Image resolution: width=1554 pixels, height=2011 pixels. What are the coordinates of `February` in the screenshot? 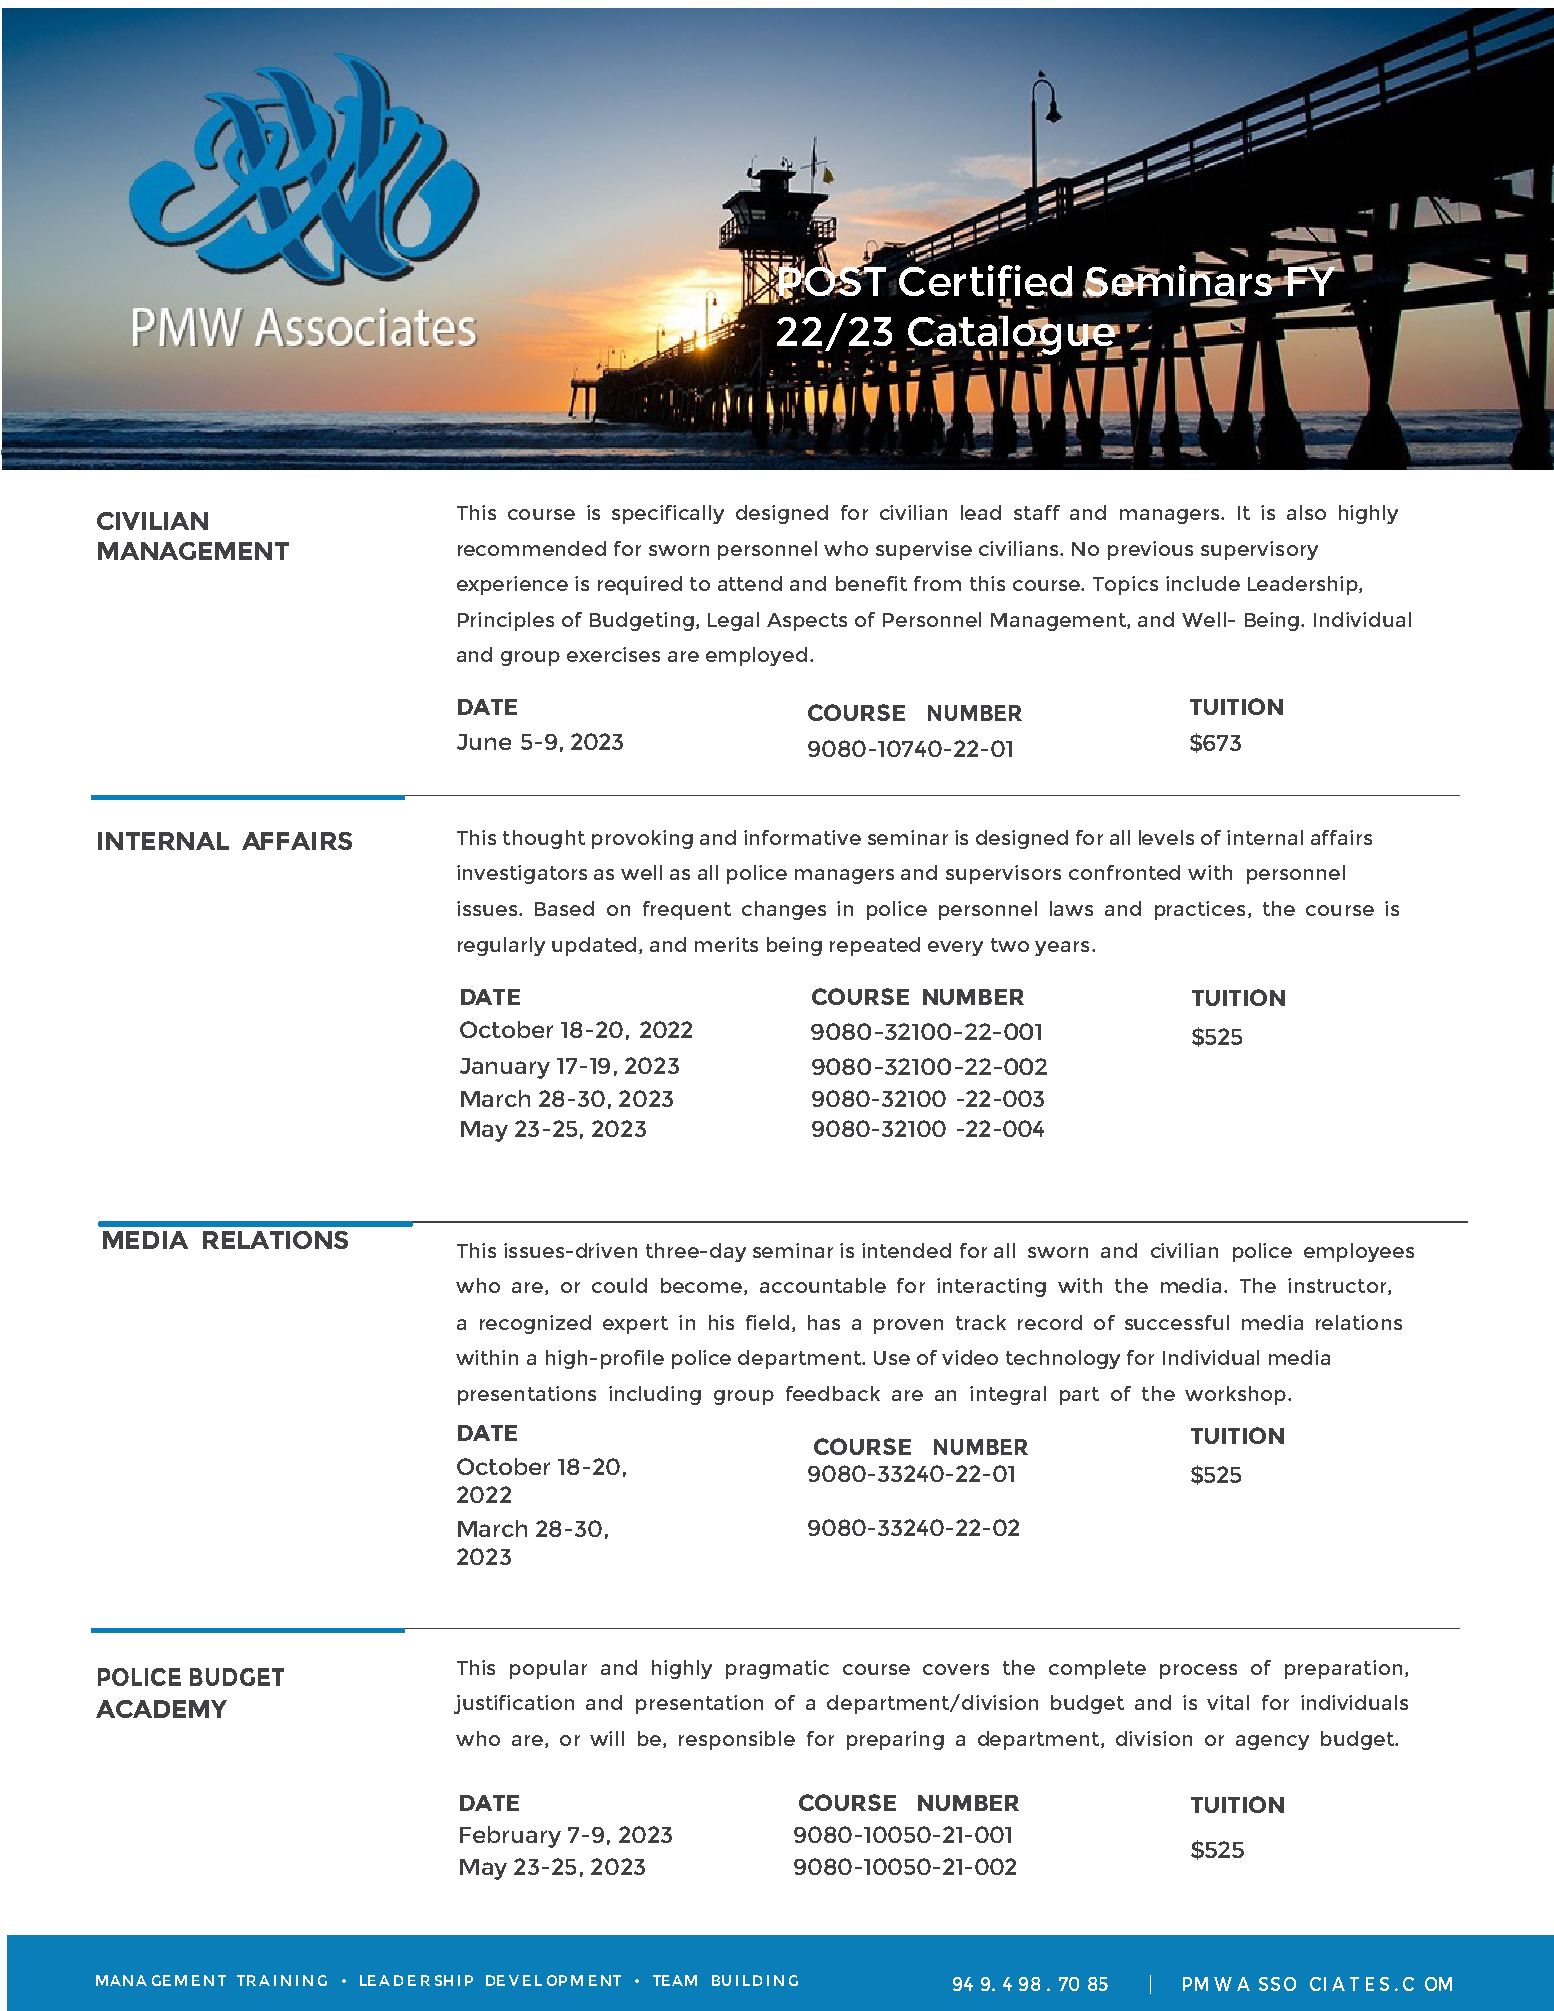 It's located at (510, 1837).
